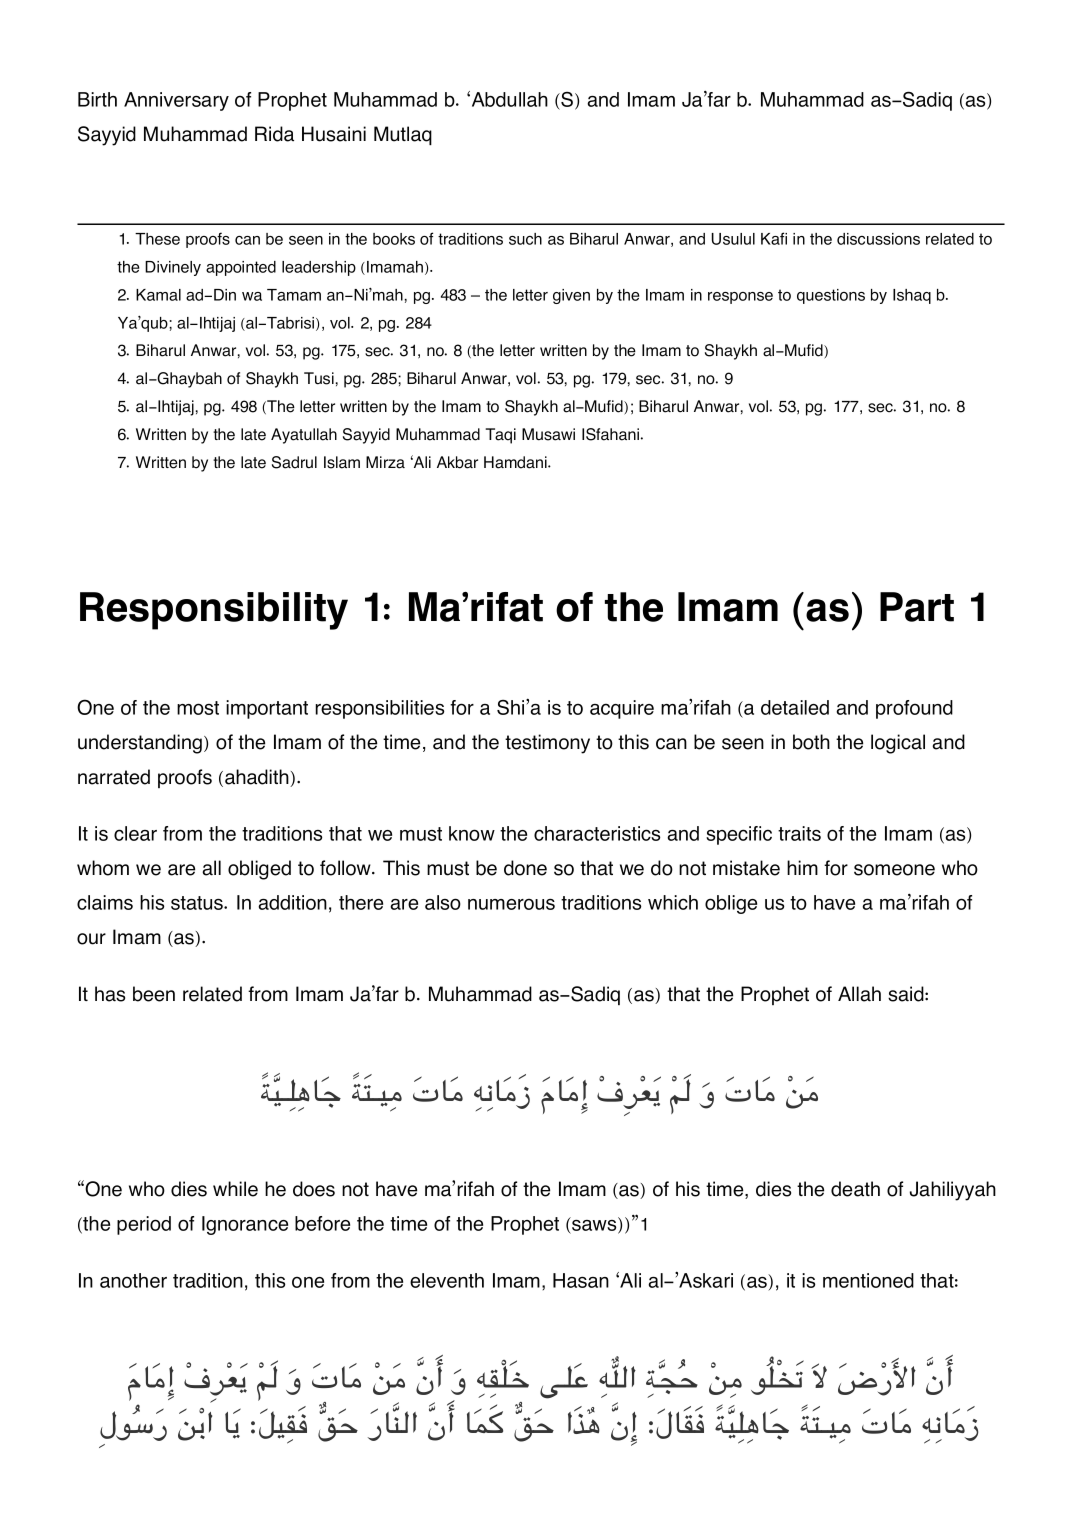  I want to click on such, so click(525, 239).
